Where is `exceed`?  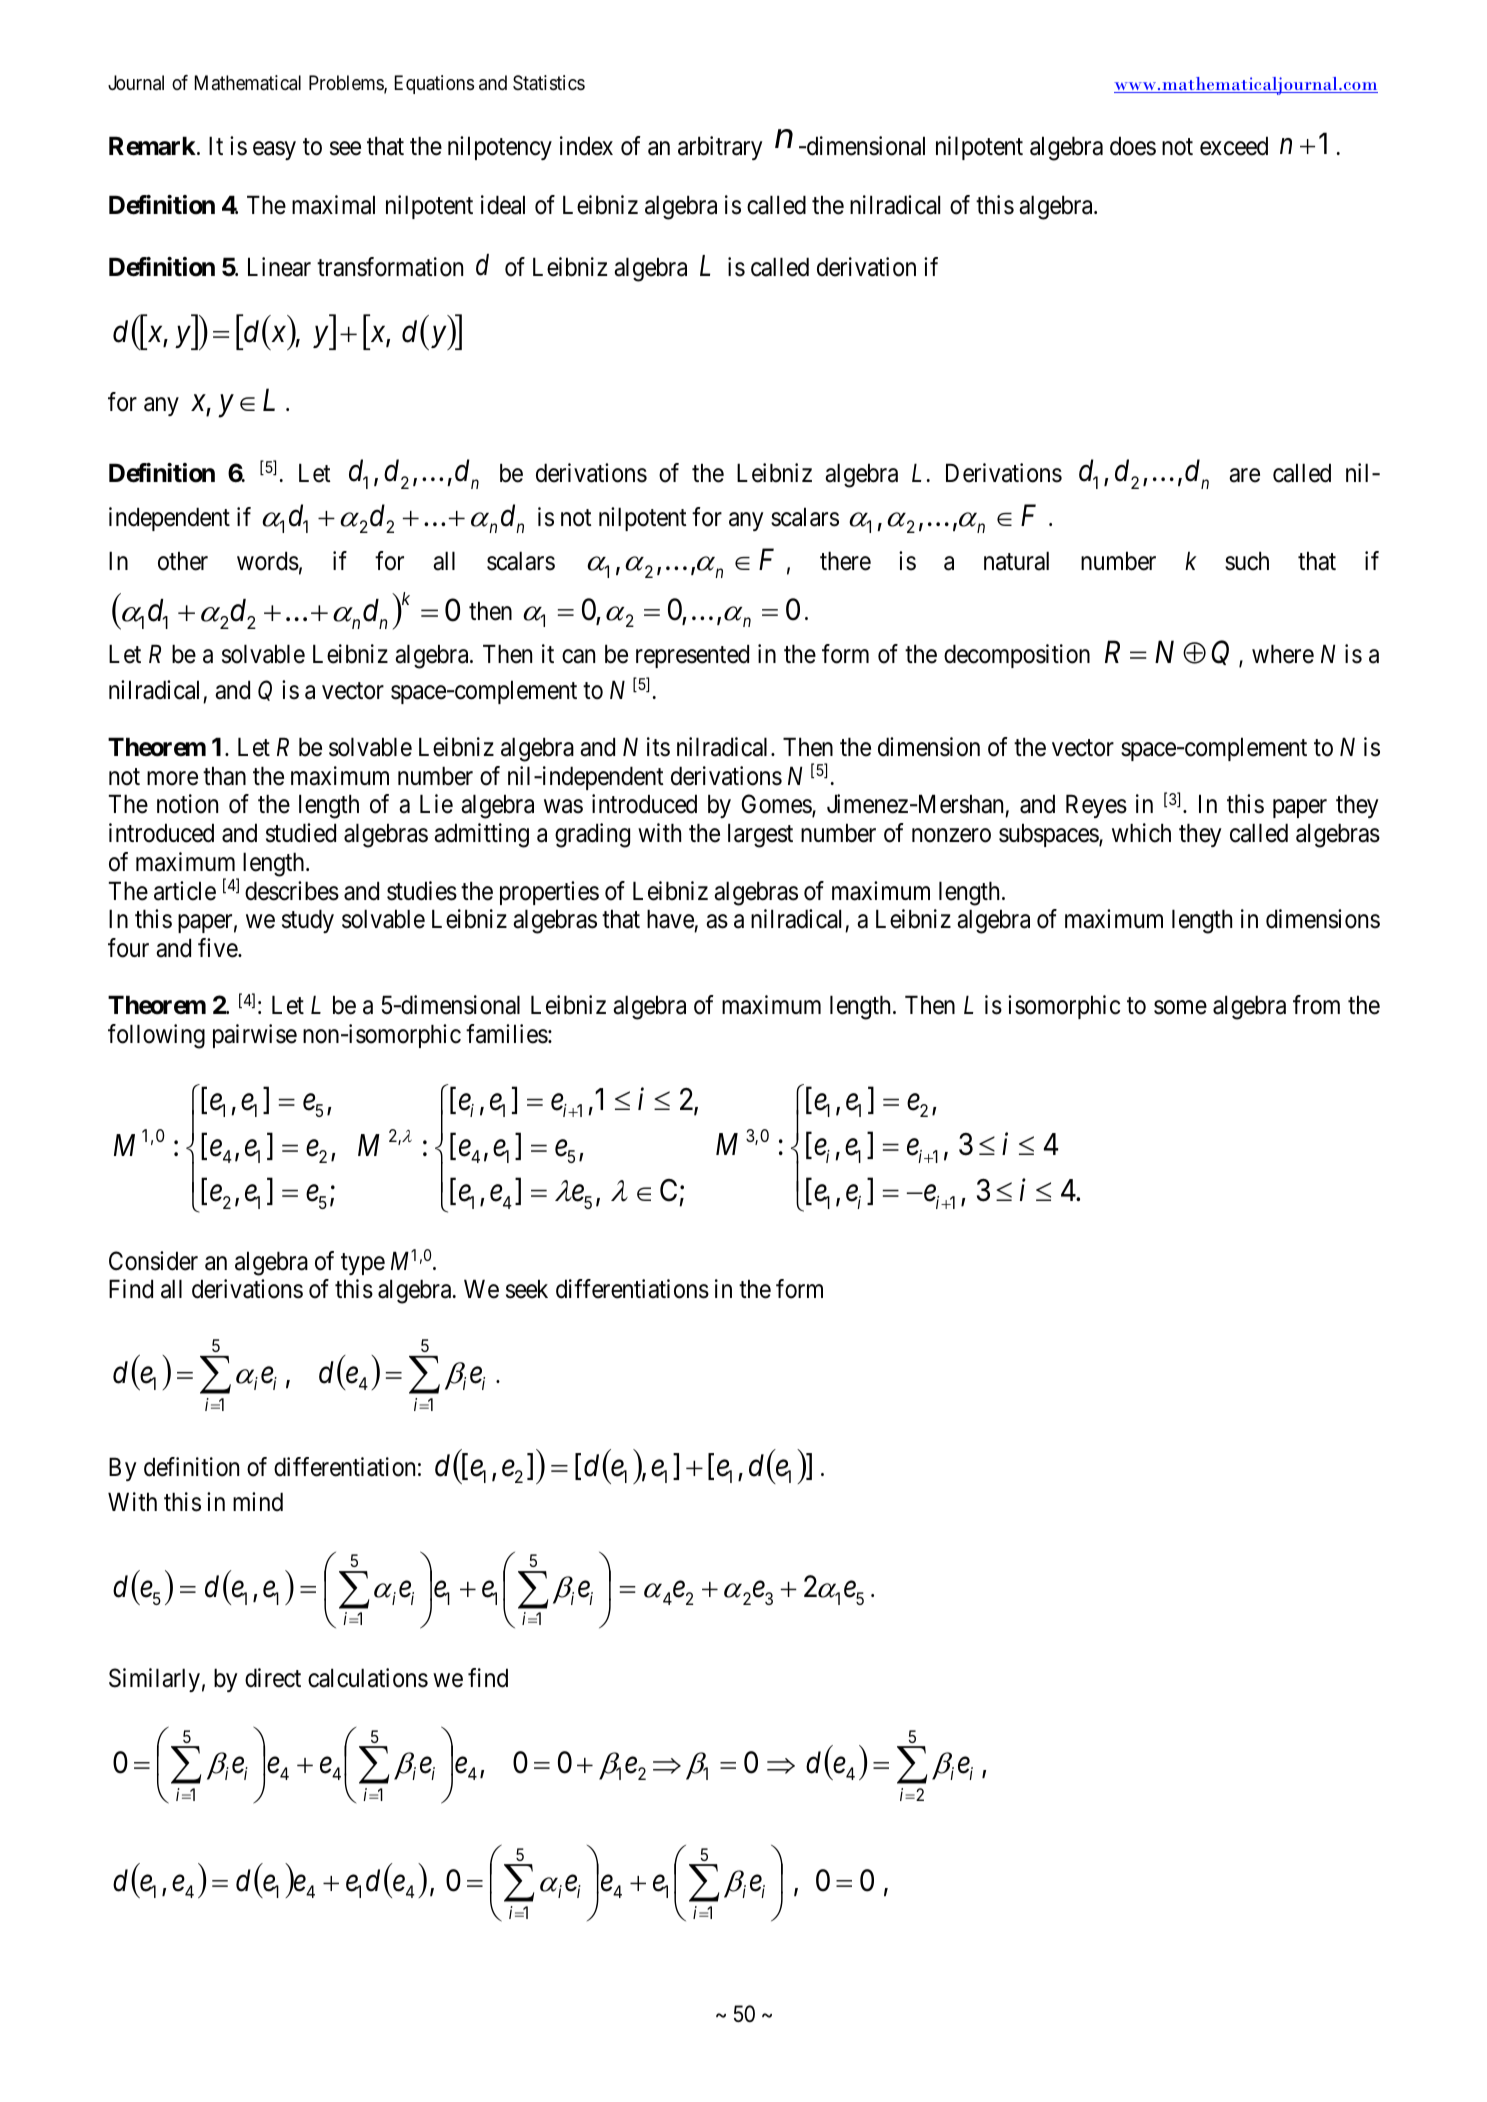
exceed is located at coordinates (1234, 146).
